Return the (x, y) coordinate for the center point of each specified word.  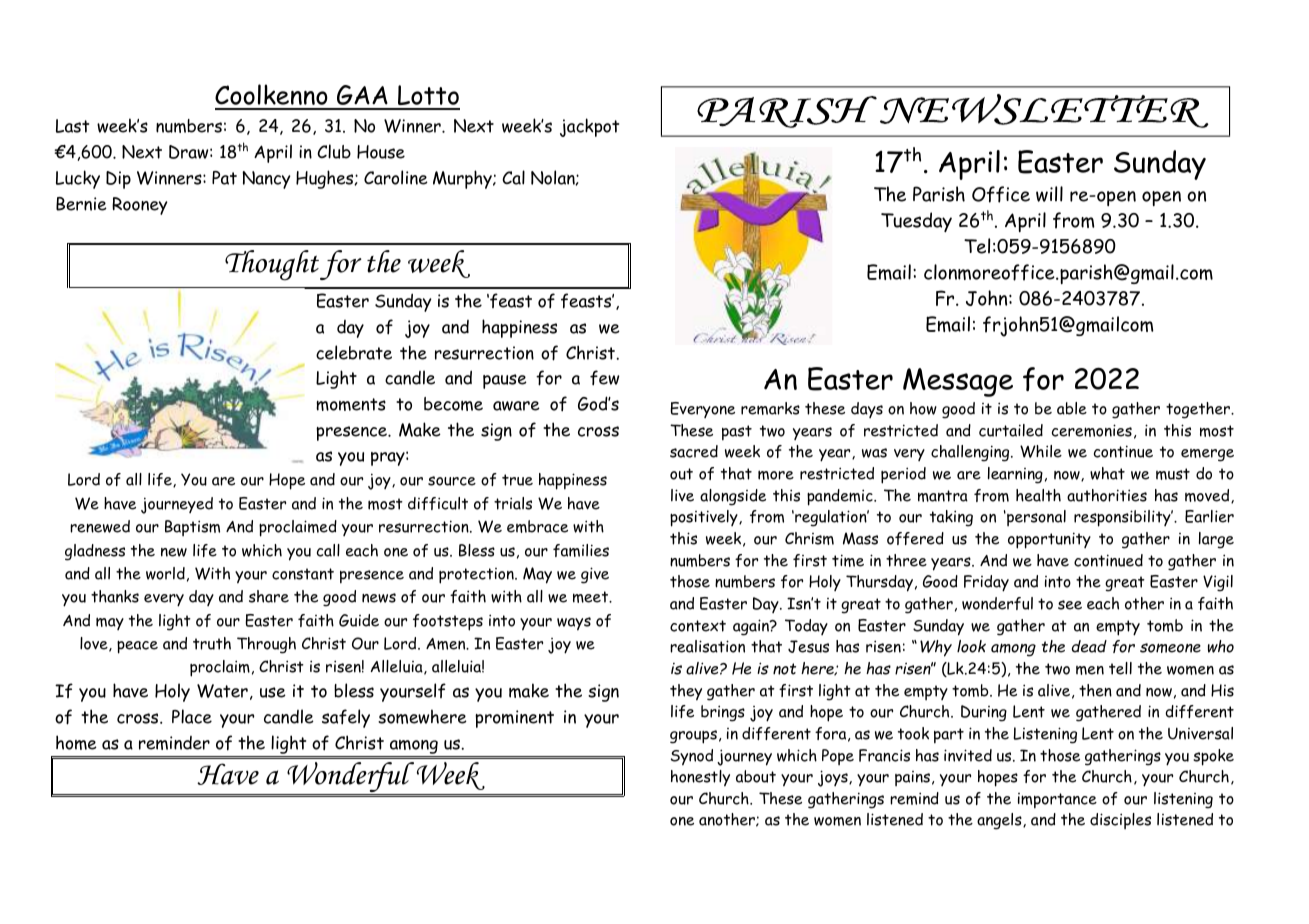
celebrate (354, 352)
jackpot (589, 127)
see (1070, 605)
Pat (224, 178)
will (1049, 194)
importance (1057, 801)
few (605, 378)
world (165, 573)
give (595, 575)
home (76, 742)
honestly (700, 778)
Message (958, 382)
